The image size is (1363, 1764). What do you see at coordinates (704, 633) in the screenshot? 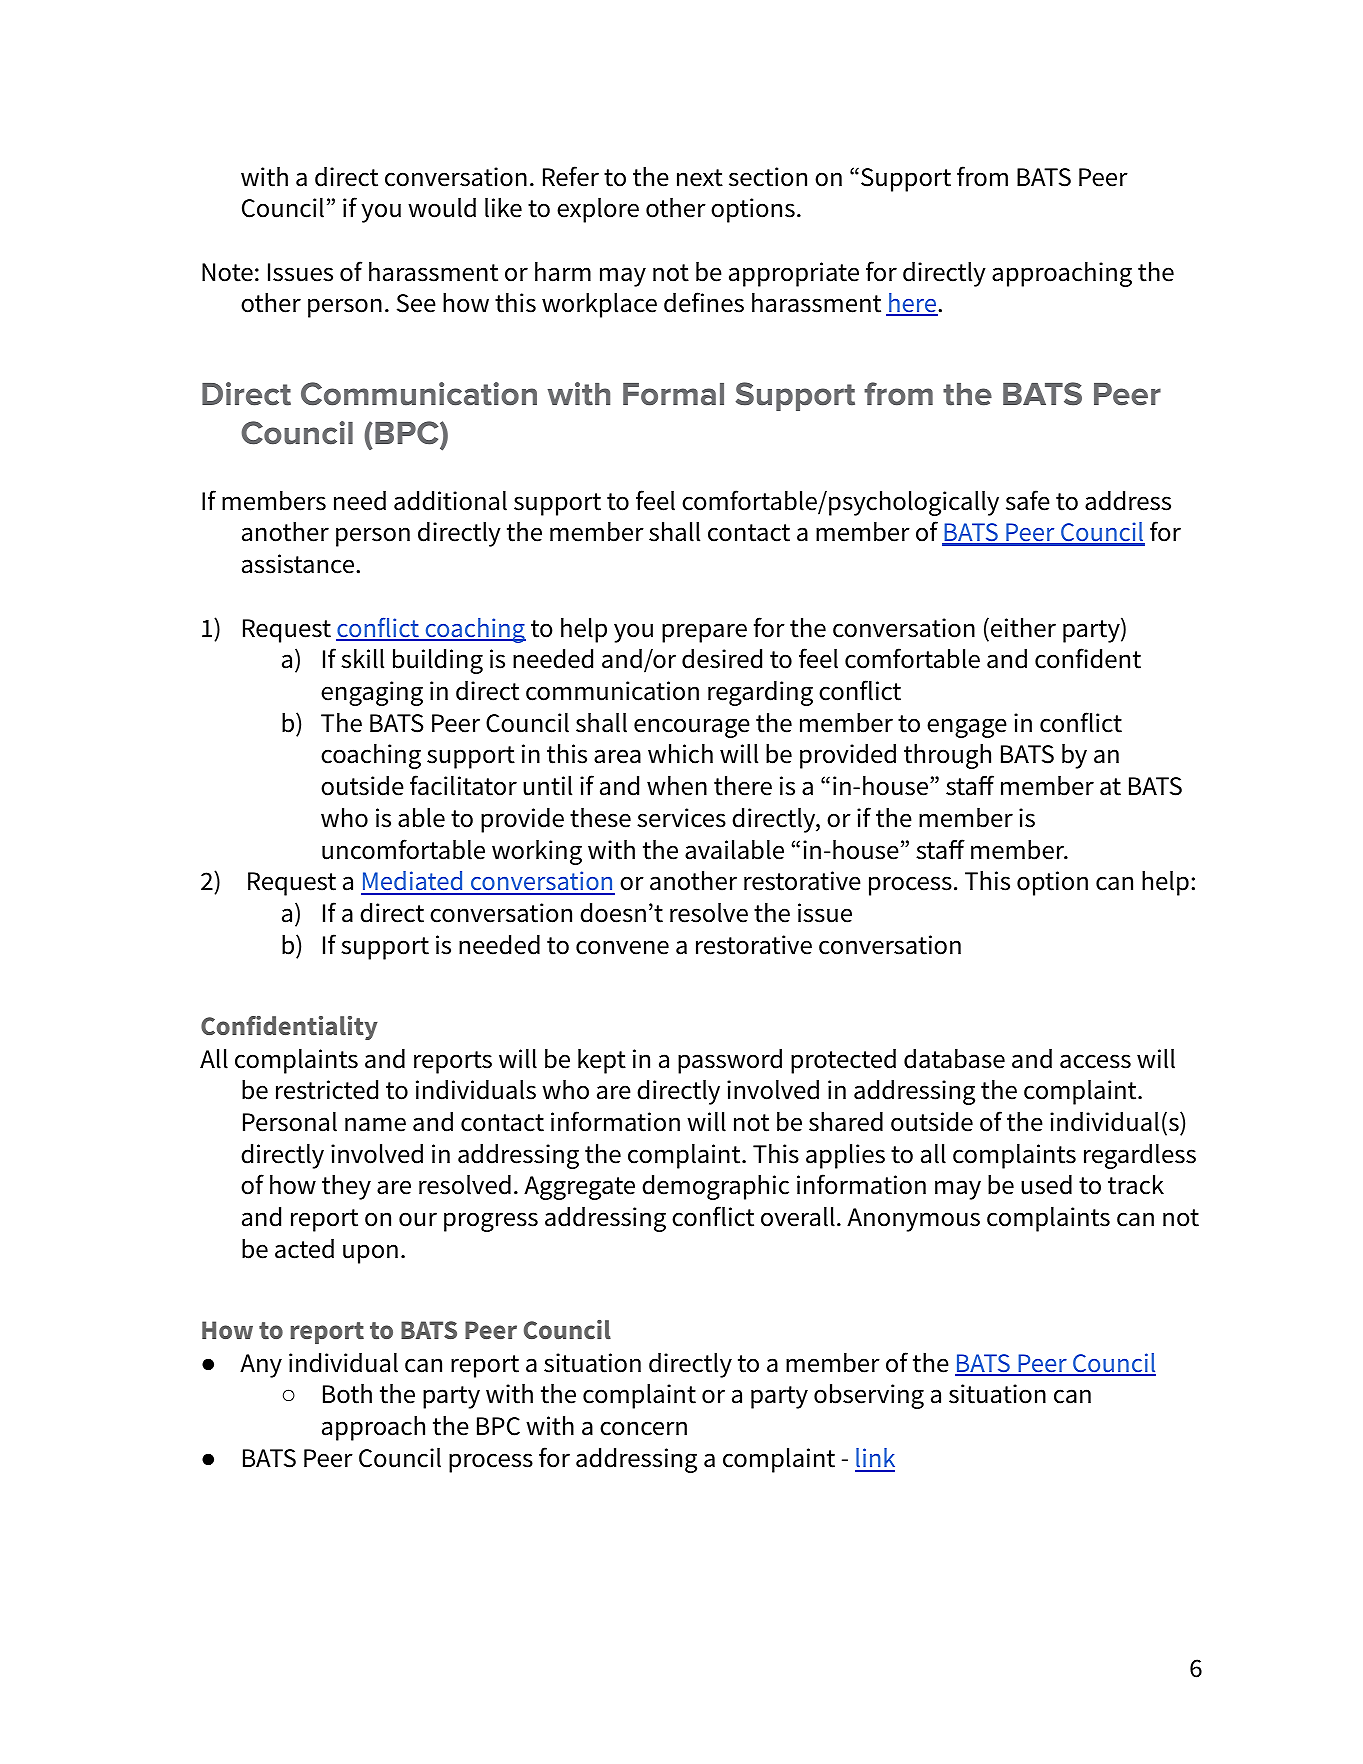
I see `prepare` at bounding box center [704, 633].
